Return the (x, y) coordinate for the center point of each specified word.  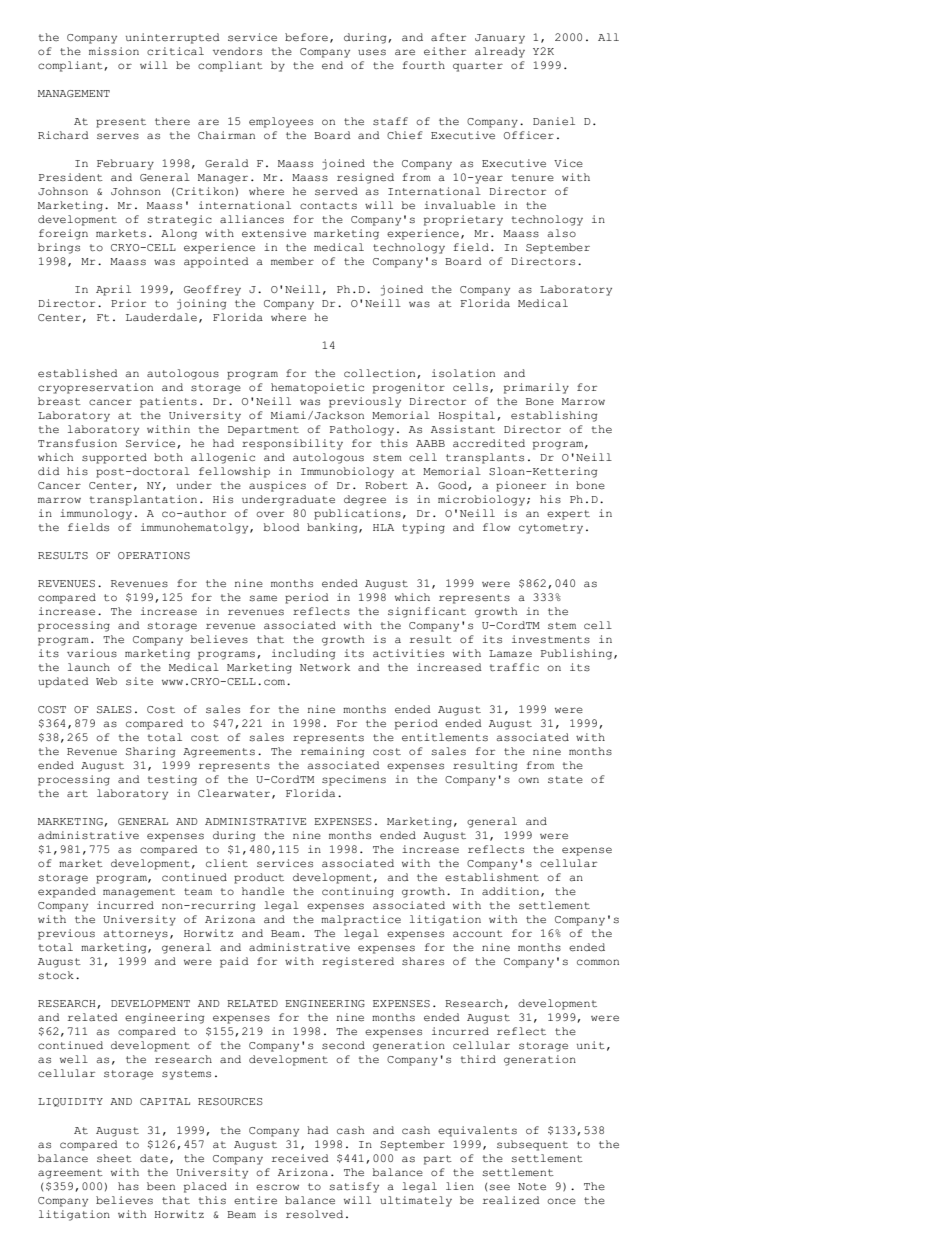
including (303, 654)
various (92, 653)
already (500, 52)
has (128, 1186)
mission (114, 51)
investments (551, 639)
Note (532, 1187)
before (306, 37)
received (300, 1158)
